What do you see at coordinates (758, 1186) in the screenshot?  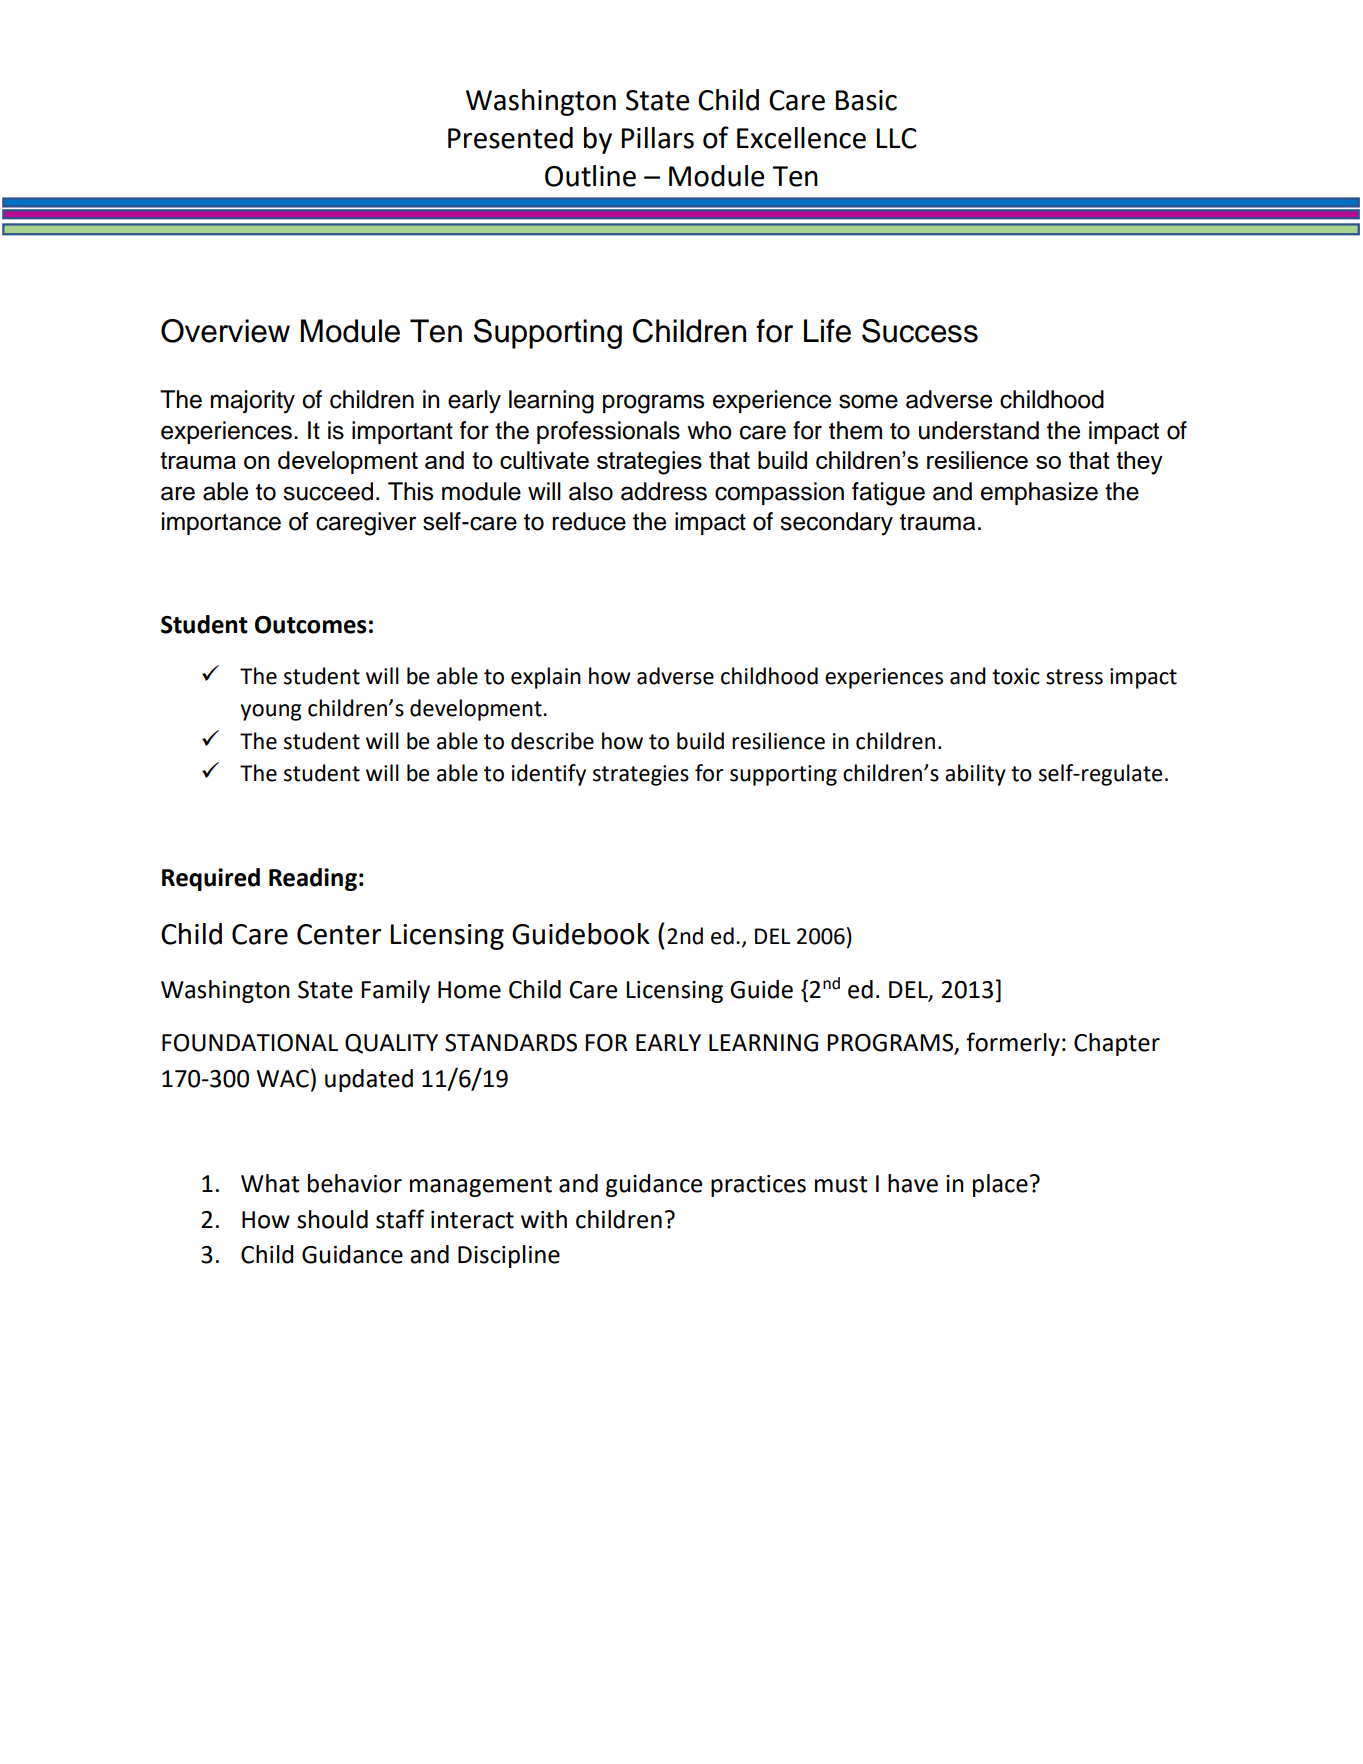 I see `practices` at bounding box center [758, 1186].
